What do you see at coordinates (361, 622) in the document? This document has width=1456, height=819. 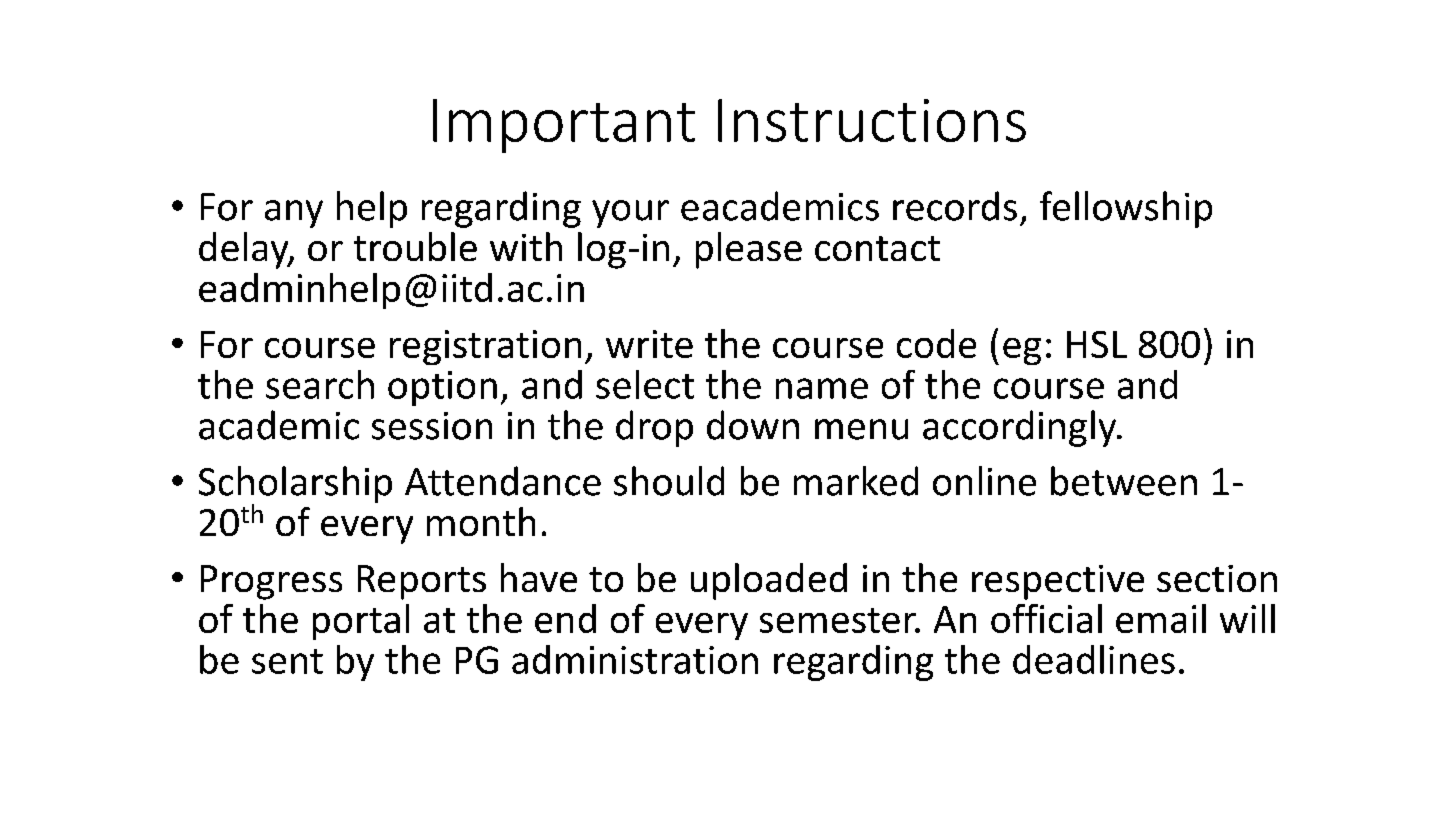 I see `portal` at bounding box center [361, 622].
